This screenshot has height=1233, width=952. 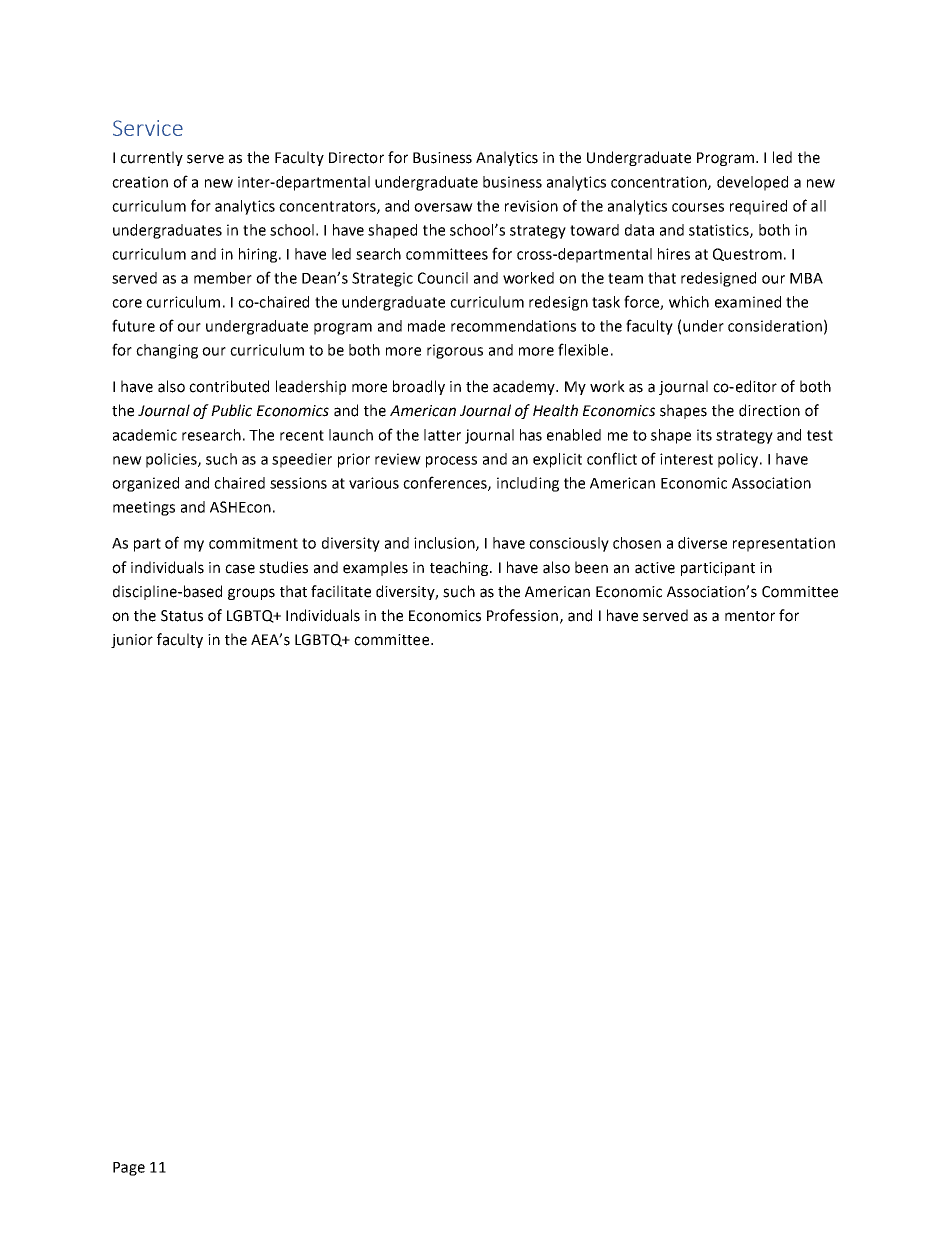 What do you see at coordinates (151, 158) in the screenshot?
I see `currently` at bounding box center [151, 158].
